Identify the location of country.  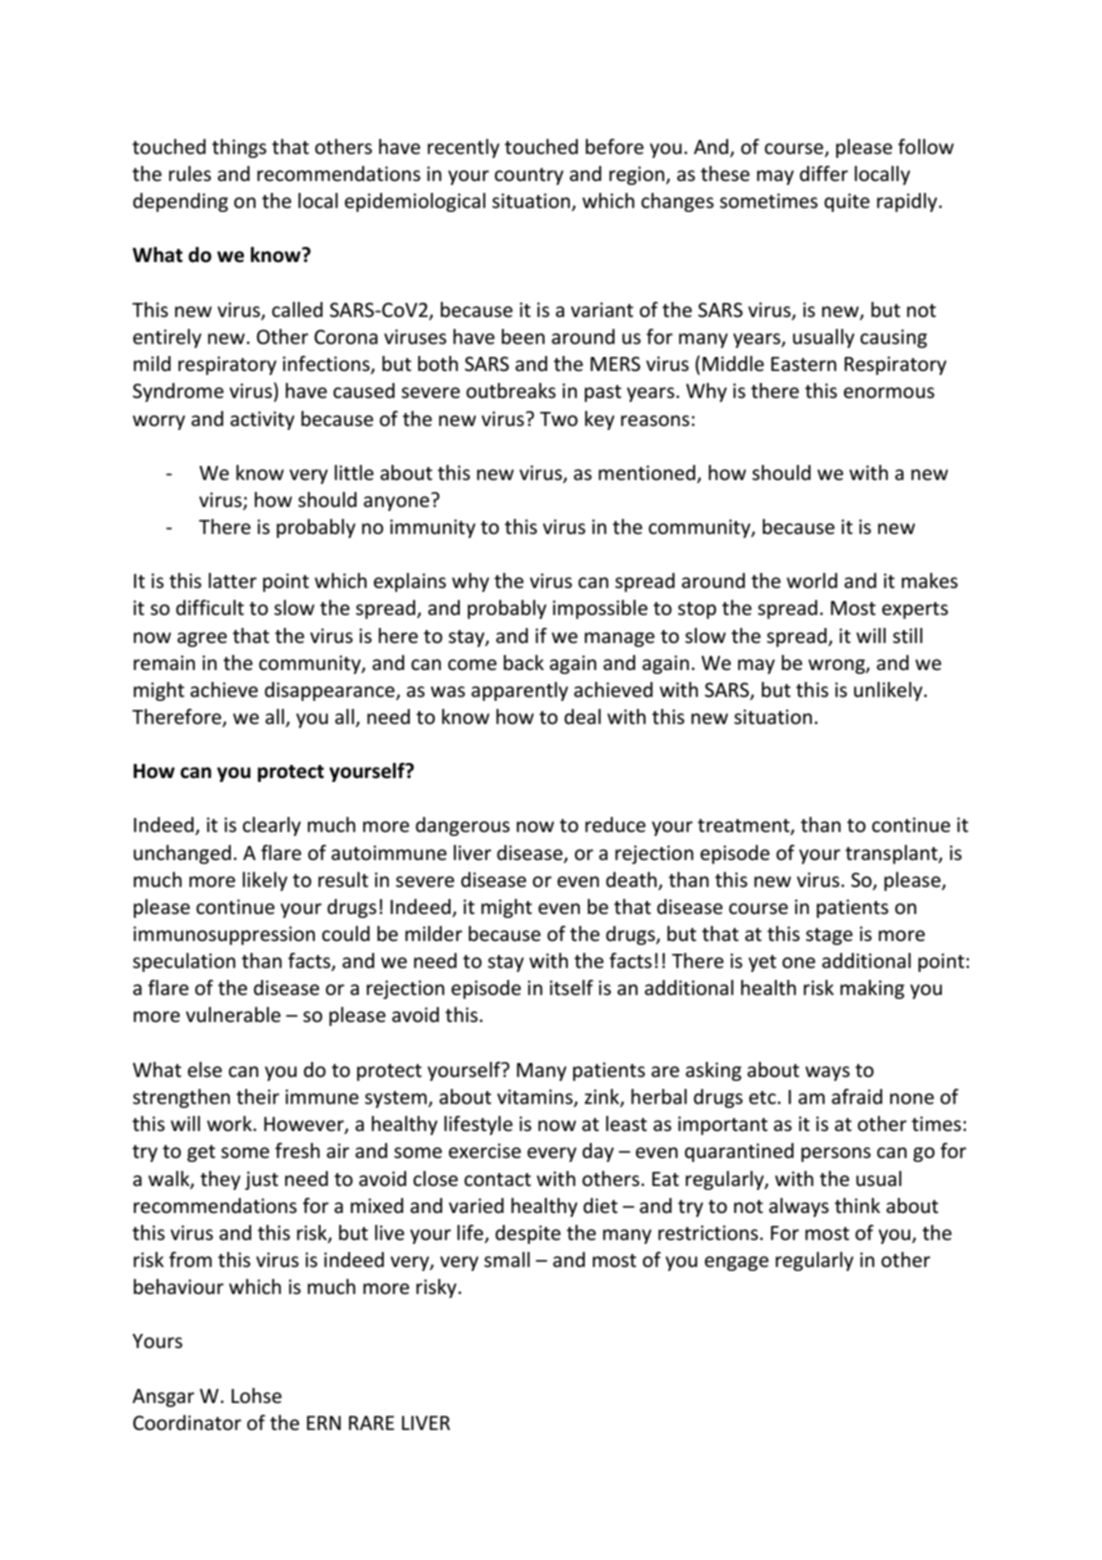
(529, 176).
